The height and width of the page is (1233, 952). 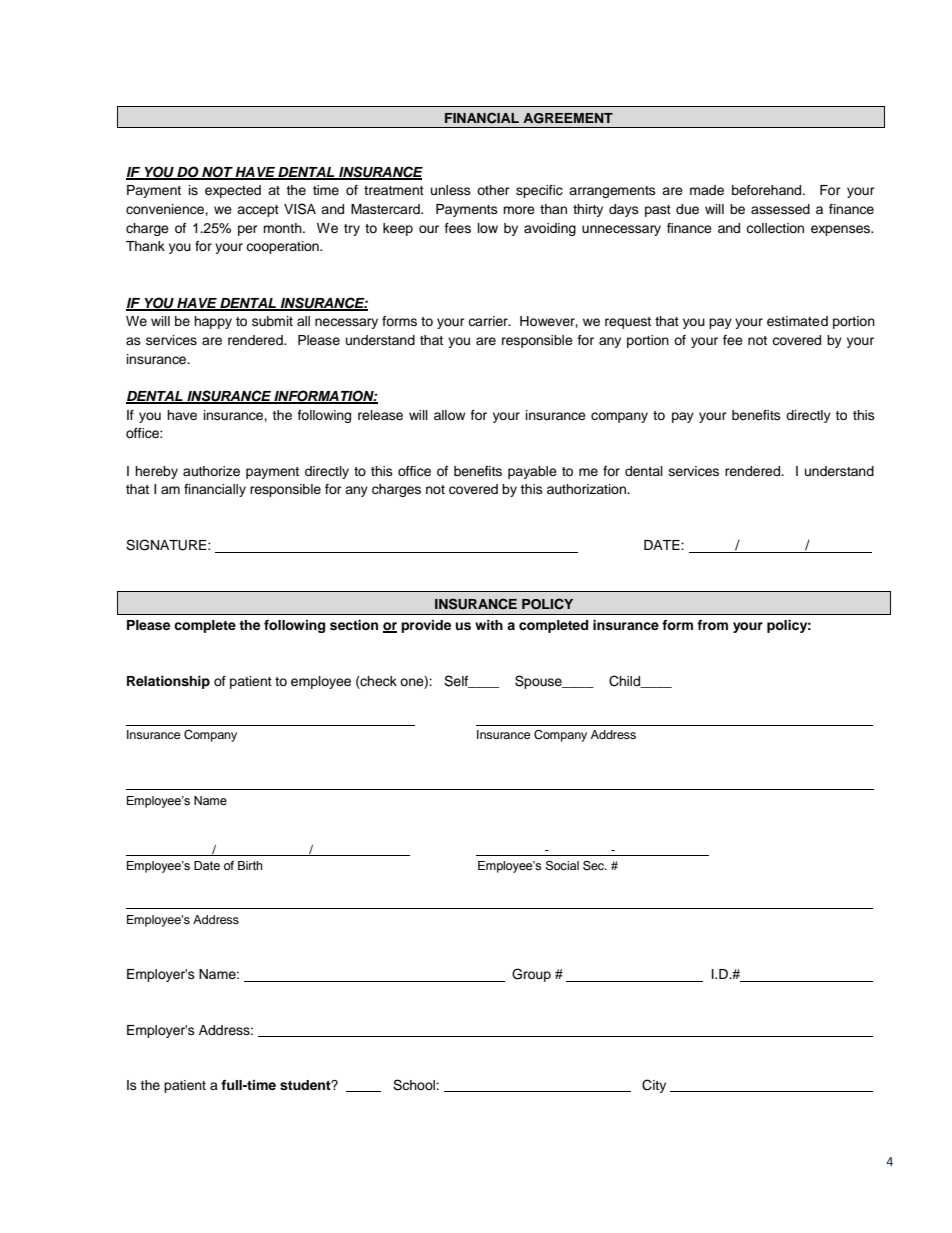 I want to click on expected, so click(x=233, y=191).
